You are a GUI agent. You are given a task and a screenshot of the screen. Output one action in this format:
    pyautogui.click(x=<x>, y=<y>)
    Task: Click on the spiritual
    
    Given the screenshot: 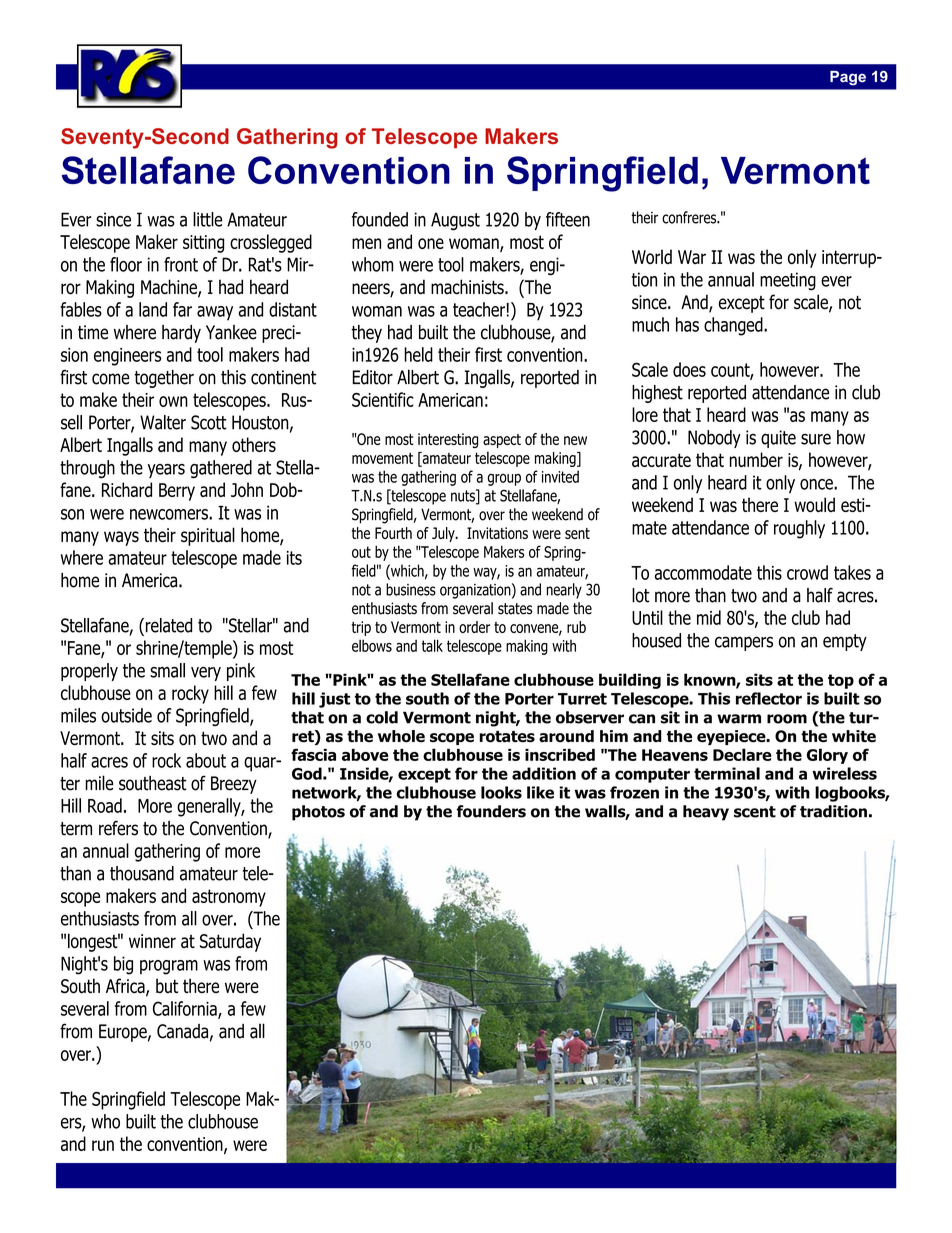 What is the action you would take?
    pyautogui.click(x=208, y=536)
